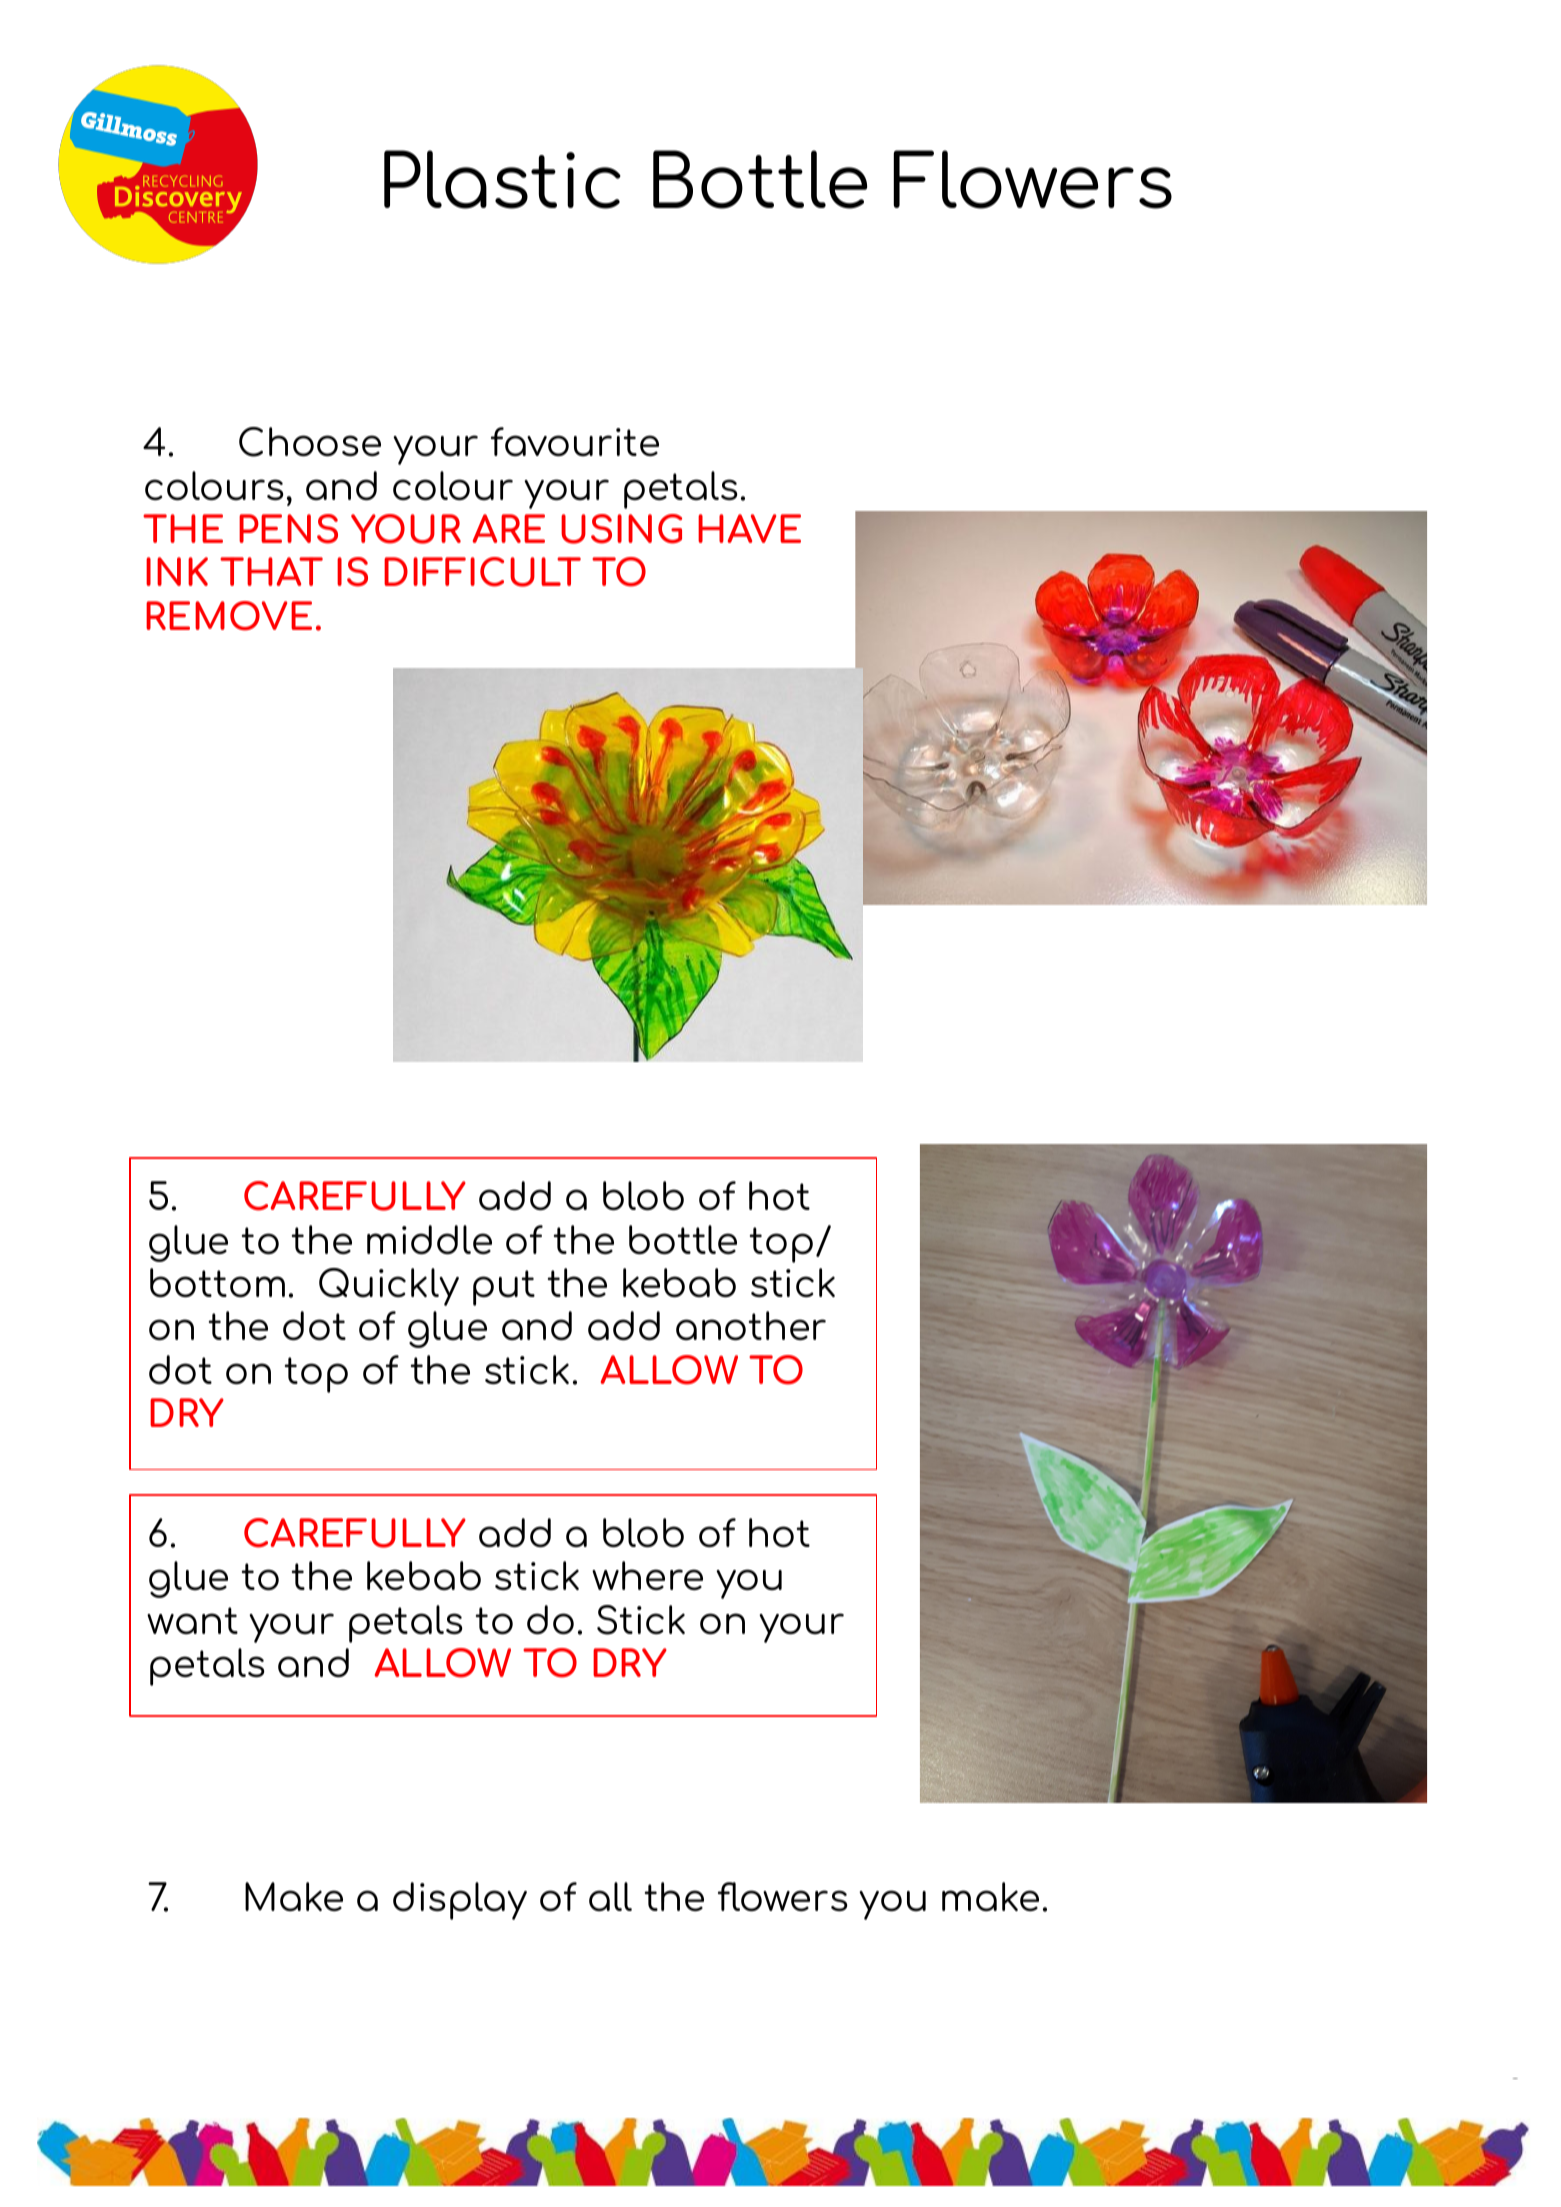 This page has width=1561, height=2207. What do you see at coordinates (502, 179) in the page?
I see `Plastic` at bounding box center [502, 179].
